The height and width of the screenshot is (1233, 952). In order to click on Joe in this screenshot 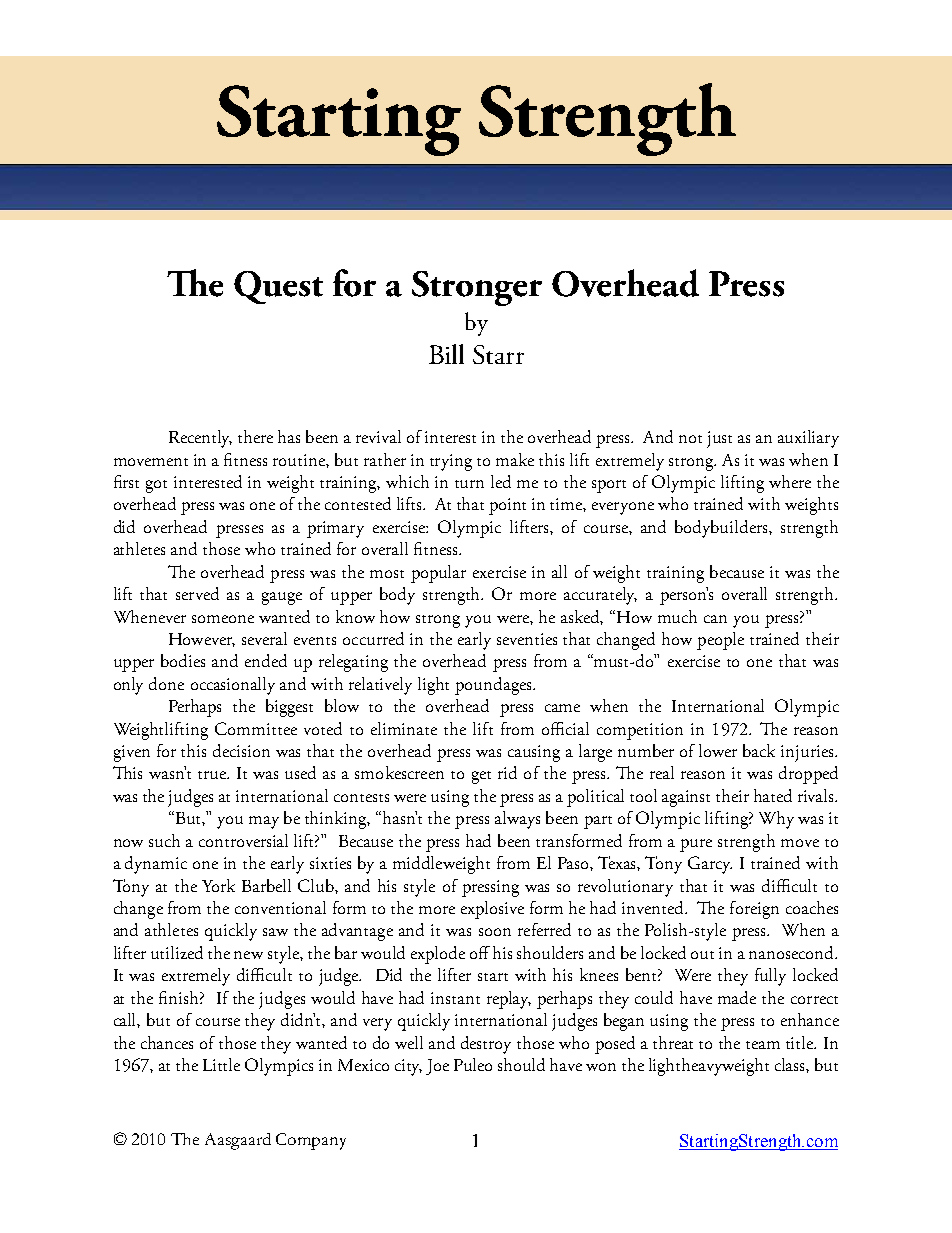, I will do `click(437, 1067)`.
